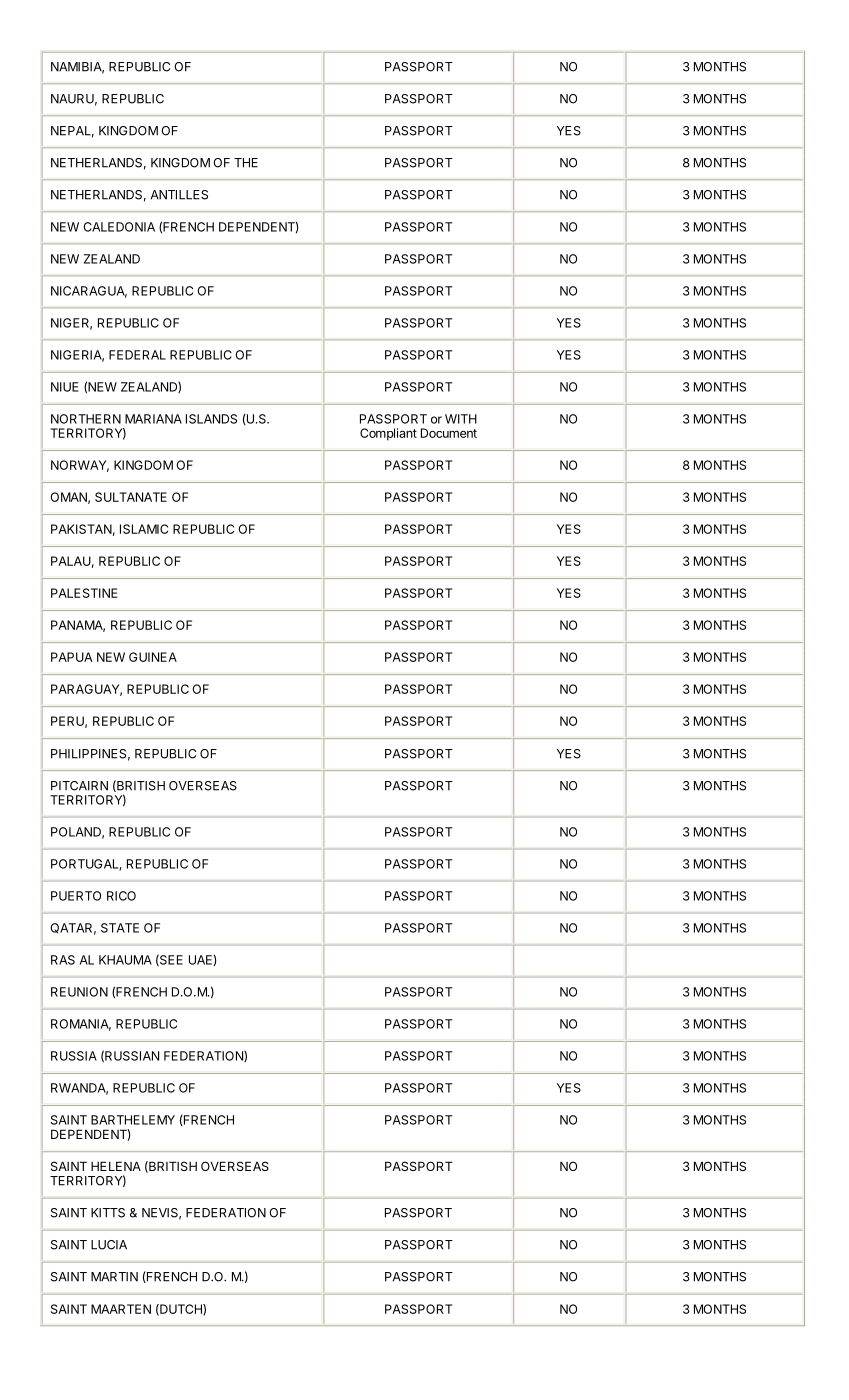  I want to click on PITCAIRN, so click(79, 786).
